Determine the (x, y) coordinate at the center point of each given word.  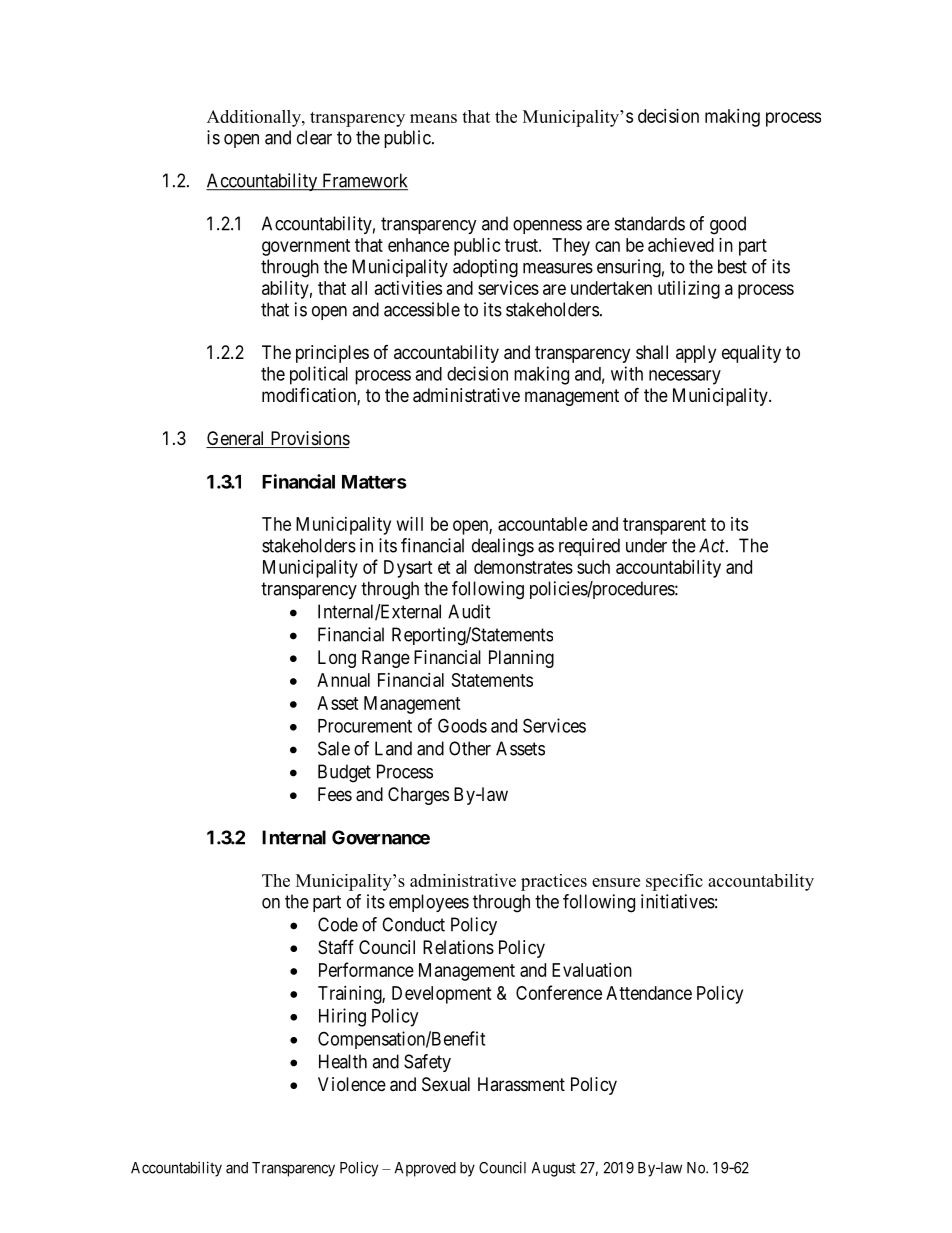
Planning (521, 659)
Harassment (521, 1084)
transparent (664, 526)
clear (314, 137)
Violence (352, 1084)
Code (338, 924)
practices (554, 882)
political (319, 375)
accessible (422, 309)
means (433, 118)
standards (650, 223)
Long (337, 659)
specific (674, 882)
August (554, 1169)
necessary (685, 377)
